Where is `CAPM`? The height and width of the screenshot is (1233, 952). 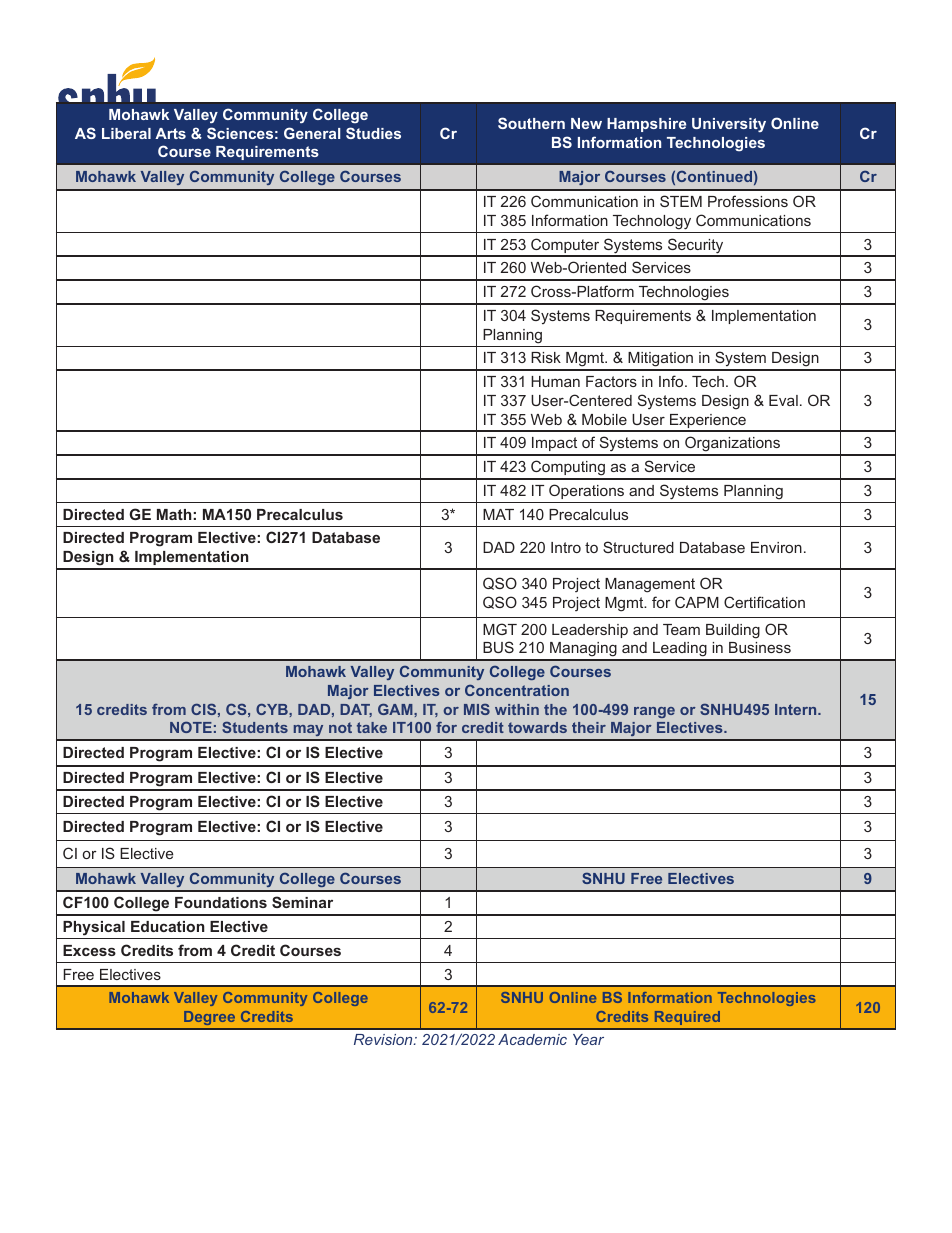
CAPM is located at coordinates (697, 602).
